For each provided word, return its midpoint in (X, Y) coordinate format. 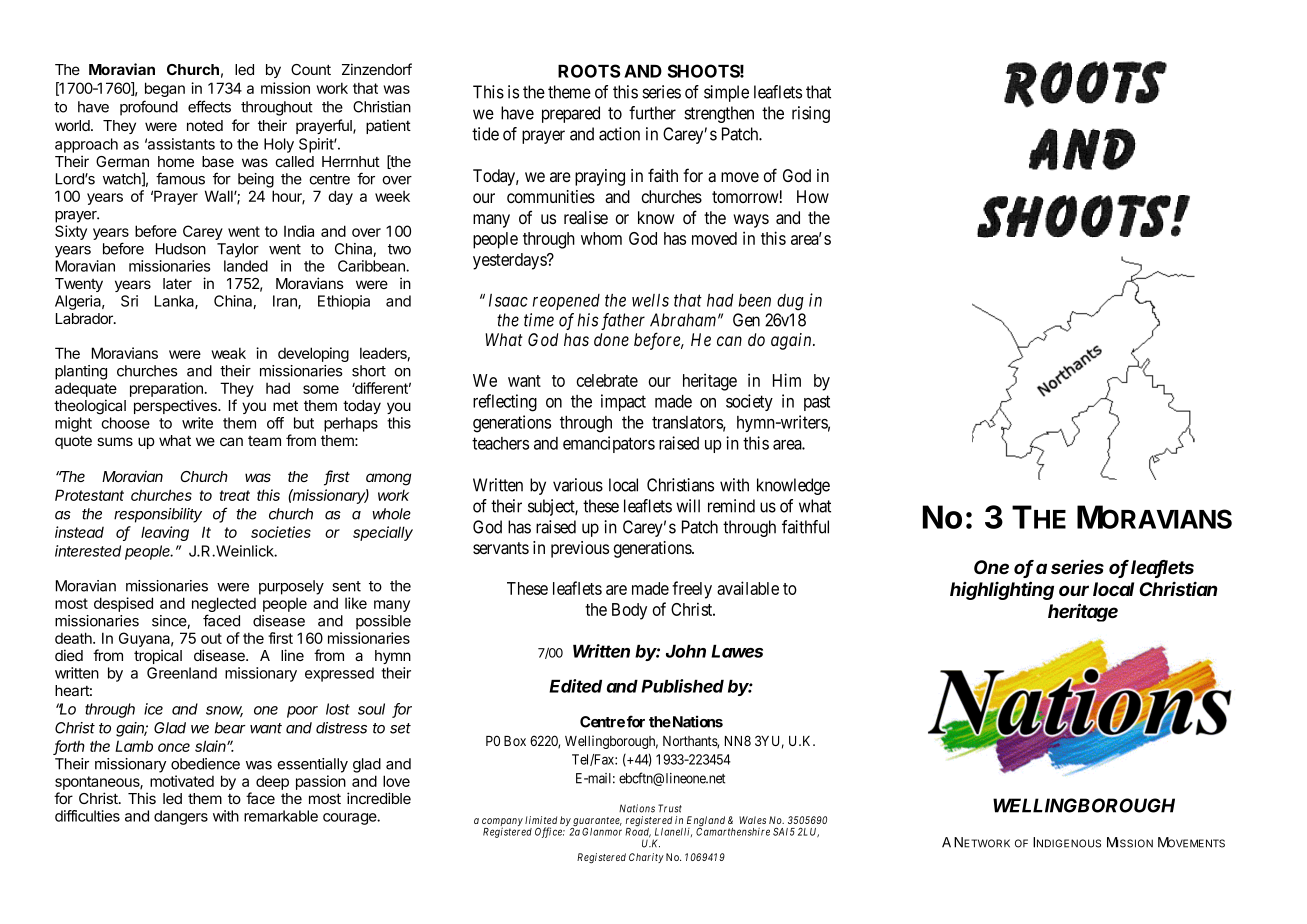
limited (541, 820)
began (165, 89)
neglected (224, 606)
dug (790, 302)
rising (811, 114)
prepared (571, 114)
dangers (181, 817)
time (539, 320)
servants (501, 548)
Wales (752, 820)
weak (228, 353)
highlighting (1002, 590)
